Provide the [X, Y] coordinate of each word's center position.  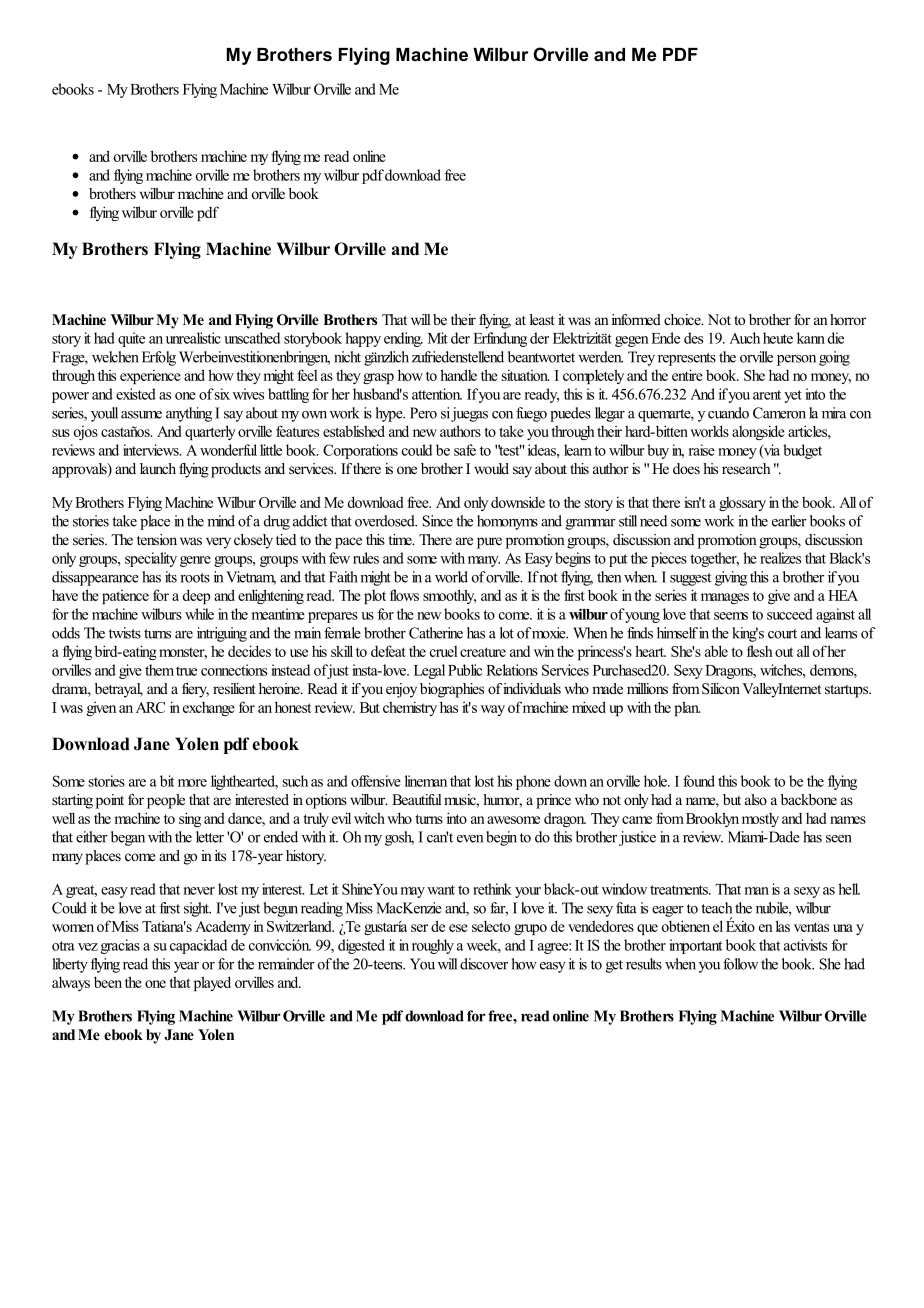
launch [158, 468]
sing [190, 819]
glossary [742, 504]
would [491, 468]
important [696, 946]
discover [484, 964]
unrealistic [193, 338]
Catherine [436, 633]
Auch [744, 338]
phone [533, 782]
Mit [438, 338]
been [108, 982]
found [699, 781]
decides [249, 651]
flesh [760, 651]
